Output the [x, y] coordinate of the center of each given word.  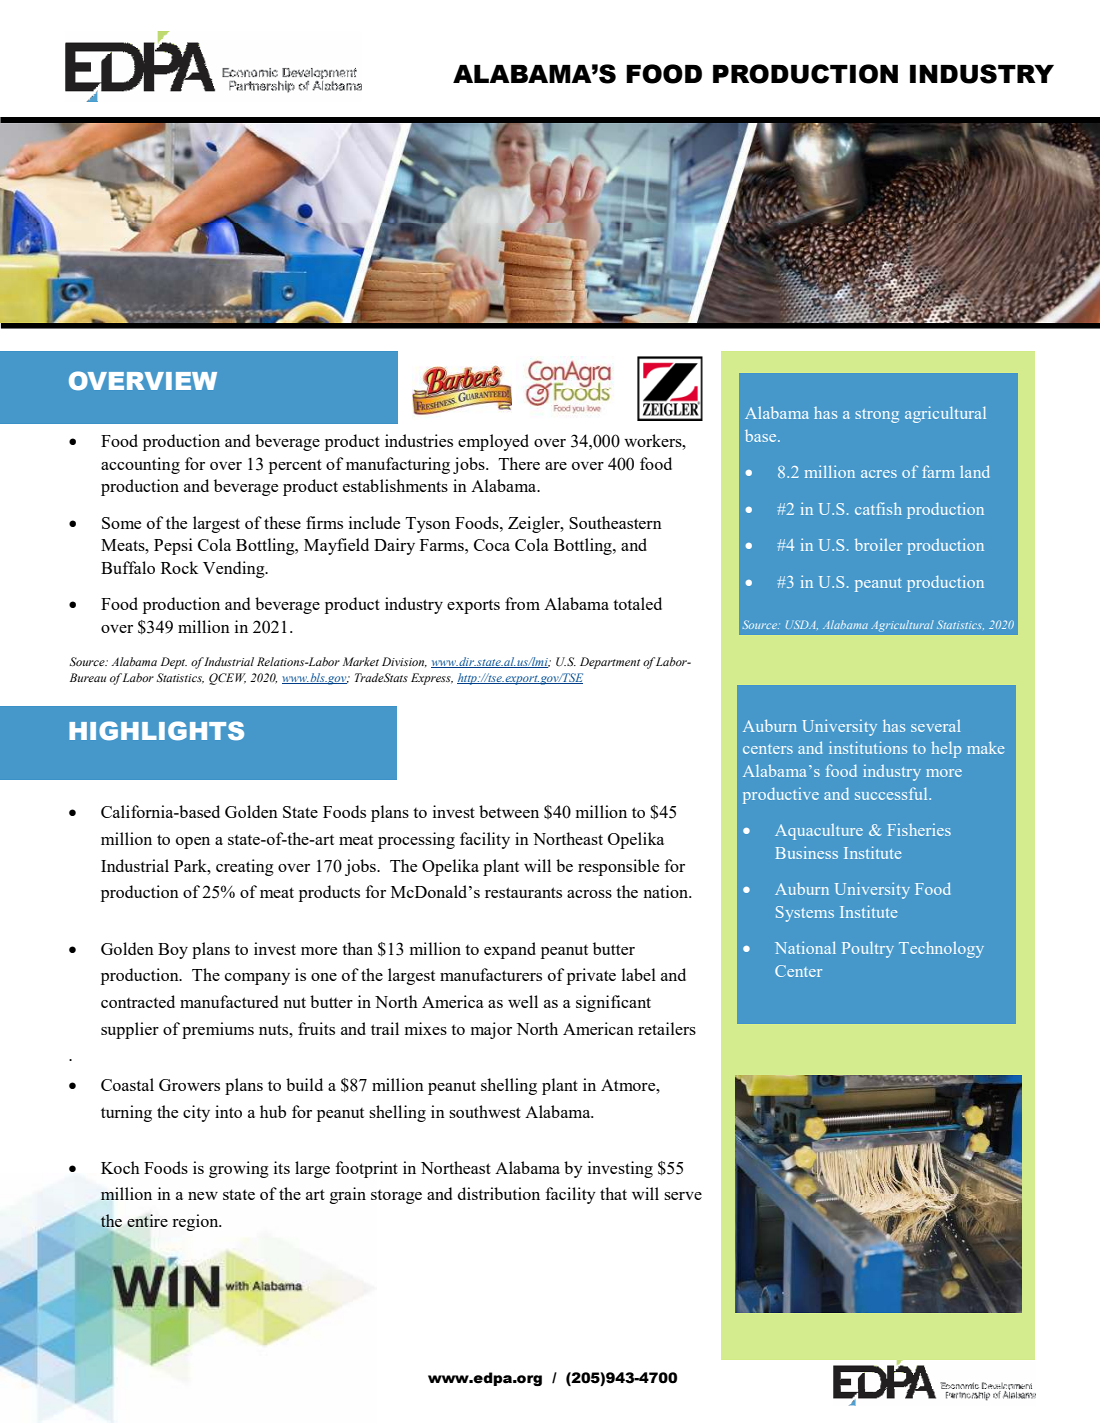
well [523, 1001]
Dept [174, 663]
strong [877, 416]
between [509, 811]
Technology [941, 950]
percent [295, 466]
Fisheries [919, 830]
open [193, 843]
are [556, 466]
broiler [878, 544]
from [522, 603]
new [203, 1196]
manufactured [229, 1001]
